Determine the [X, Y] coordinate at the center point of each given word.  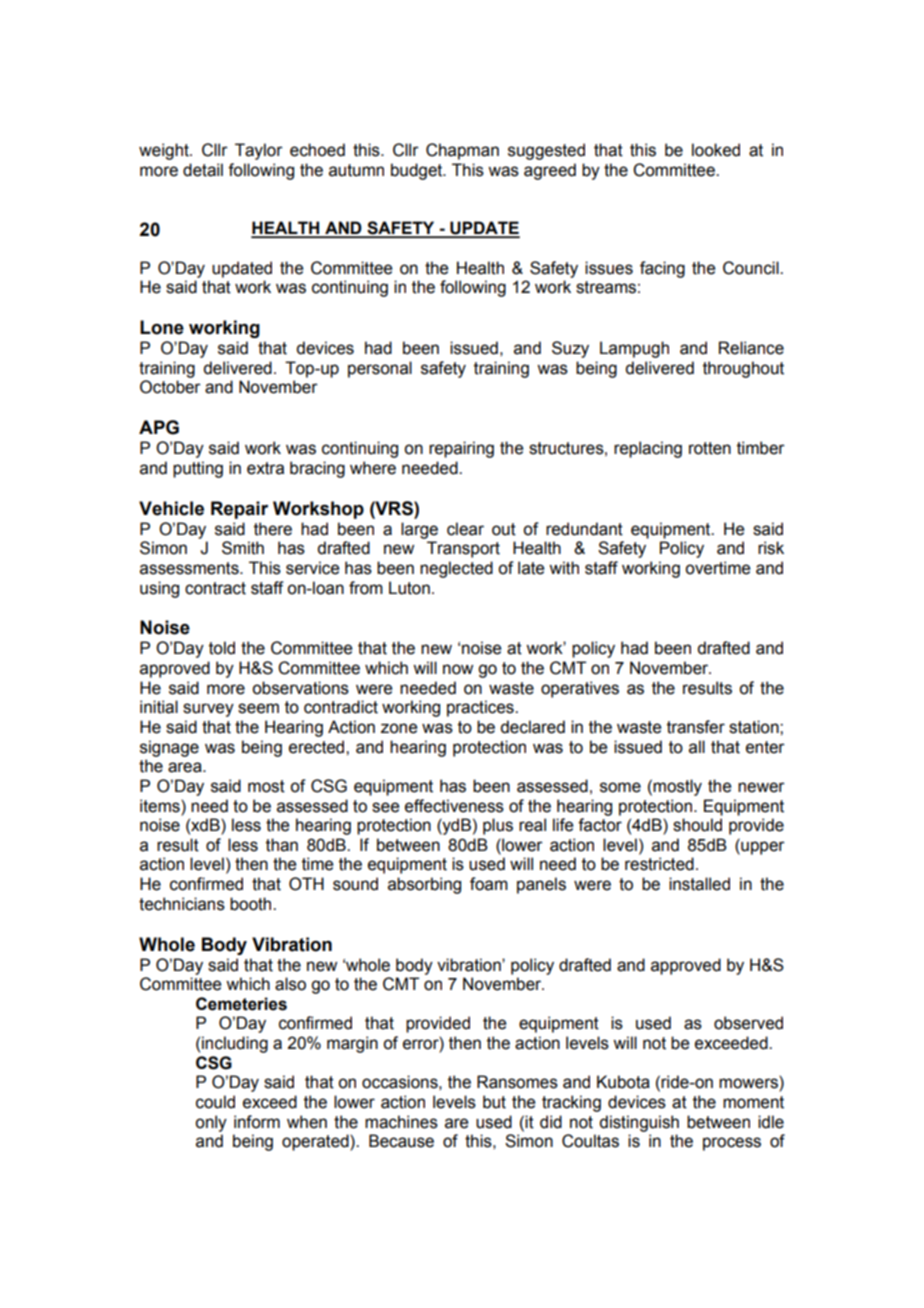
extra [265, 468]
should [697, 825]
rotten [710, 448]
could [215, 1102]
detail [203, 170]
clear [465, 529]
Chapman [462, 151]
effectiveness [454, 806]
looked [716, 150]
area [186, 767]
